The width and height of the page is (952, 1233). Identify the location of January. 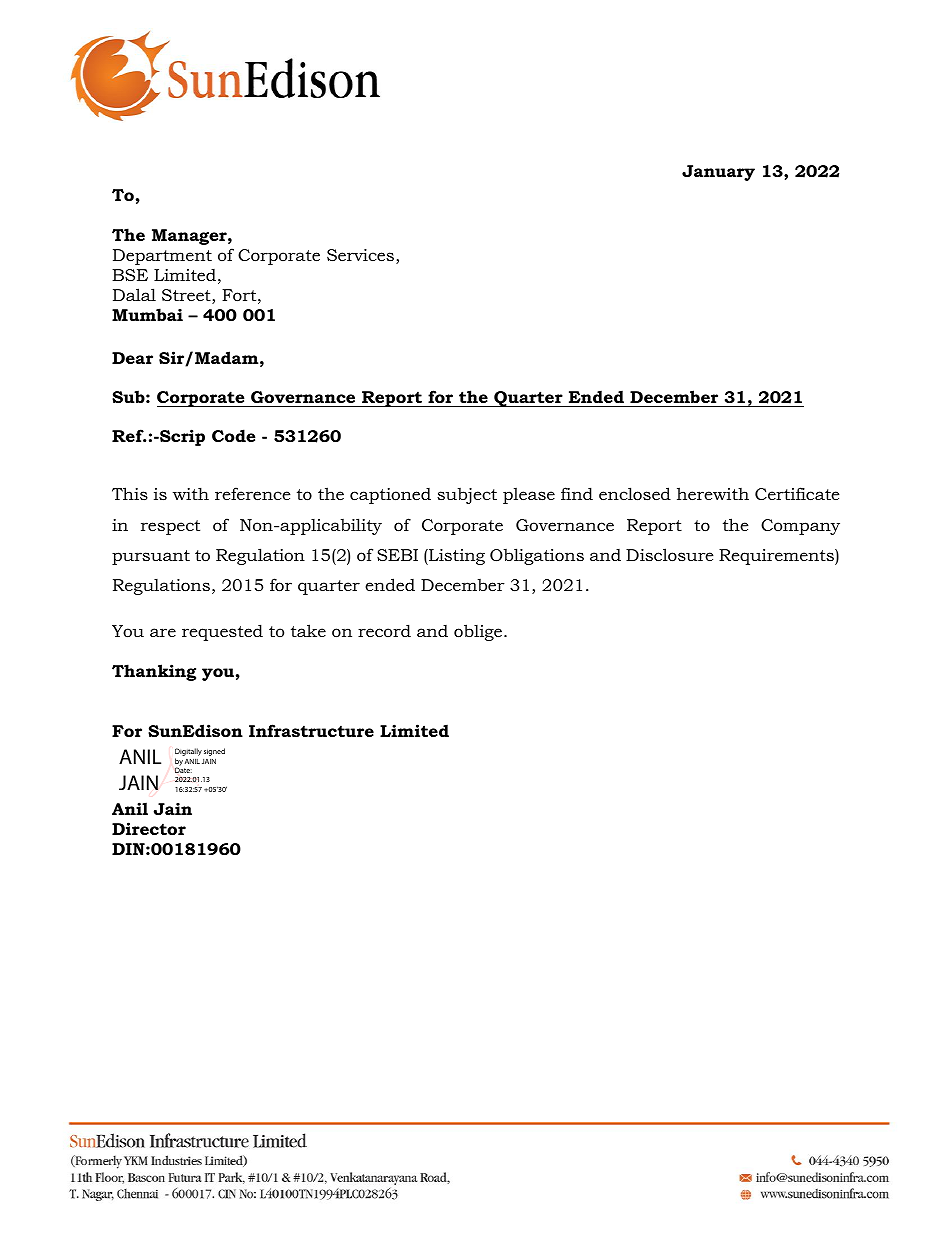
(718, 173).
